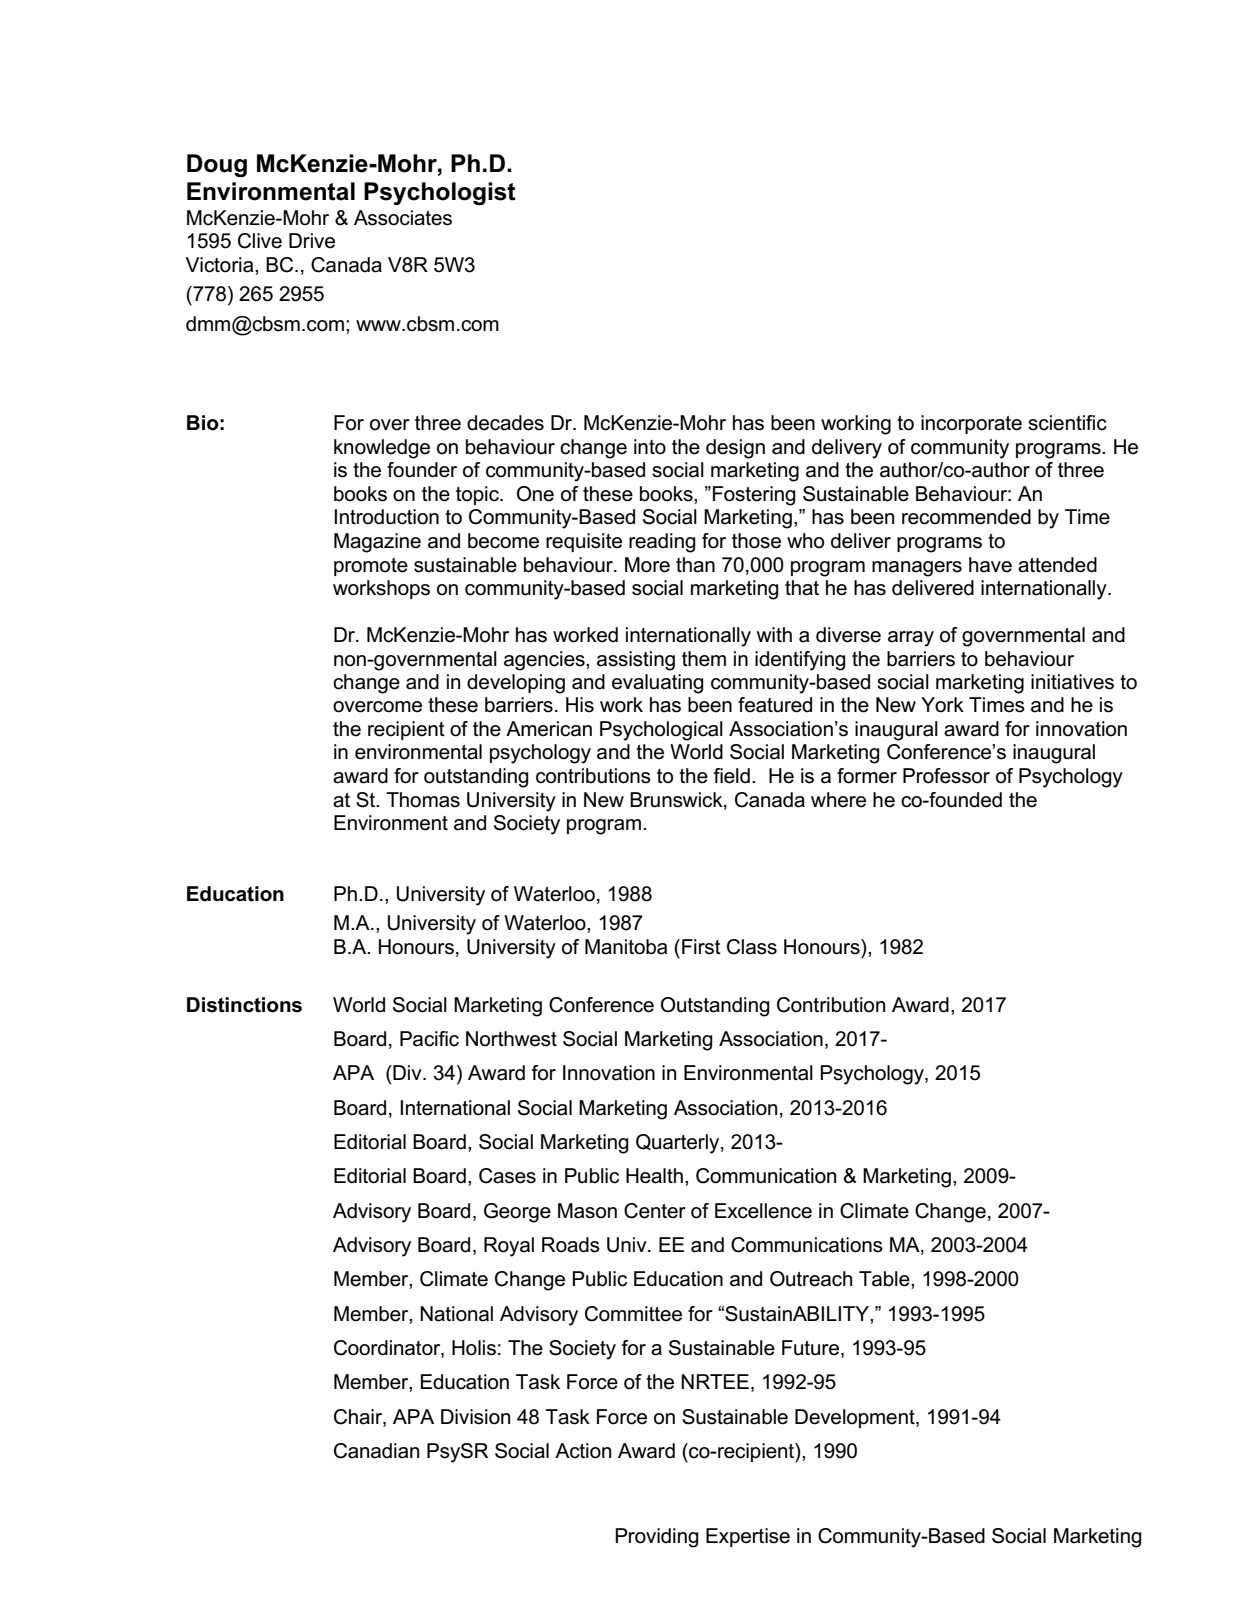  I want to click on Health, so click(654, 1176).
